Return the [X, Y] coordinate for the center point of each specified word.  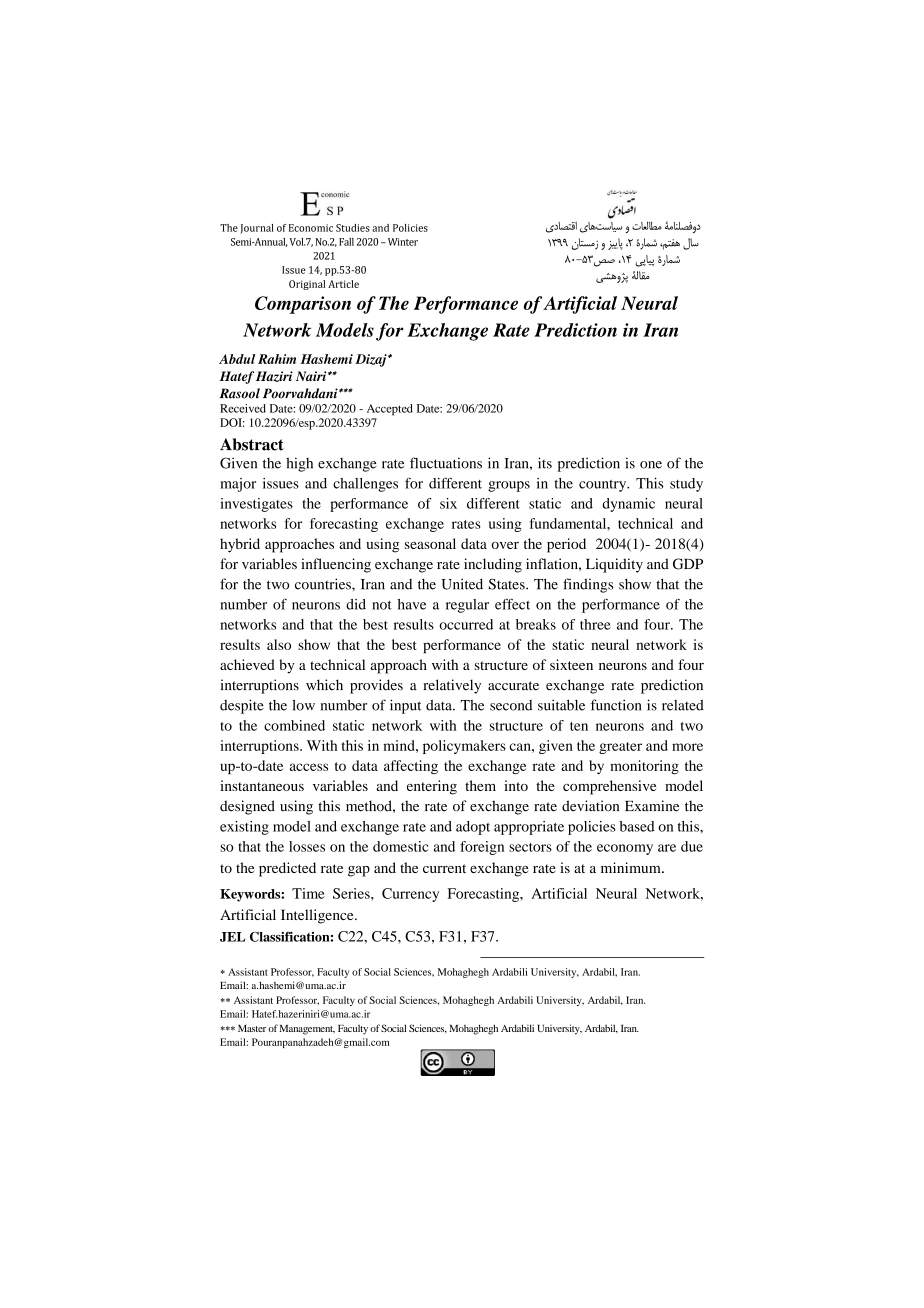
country [604, 486]
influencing [336, 565]
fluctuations [446, 463]
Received [243, 408]
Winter [401, 242]
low [303, 705]
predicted [287, 869]
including [493, 565]
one [651, 465]
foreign [482, 848]
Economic [311, 228]
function [616, 705]
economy [625, 849]
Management [307, 1030]
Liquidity [614, 565]
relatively [452, 686]
